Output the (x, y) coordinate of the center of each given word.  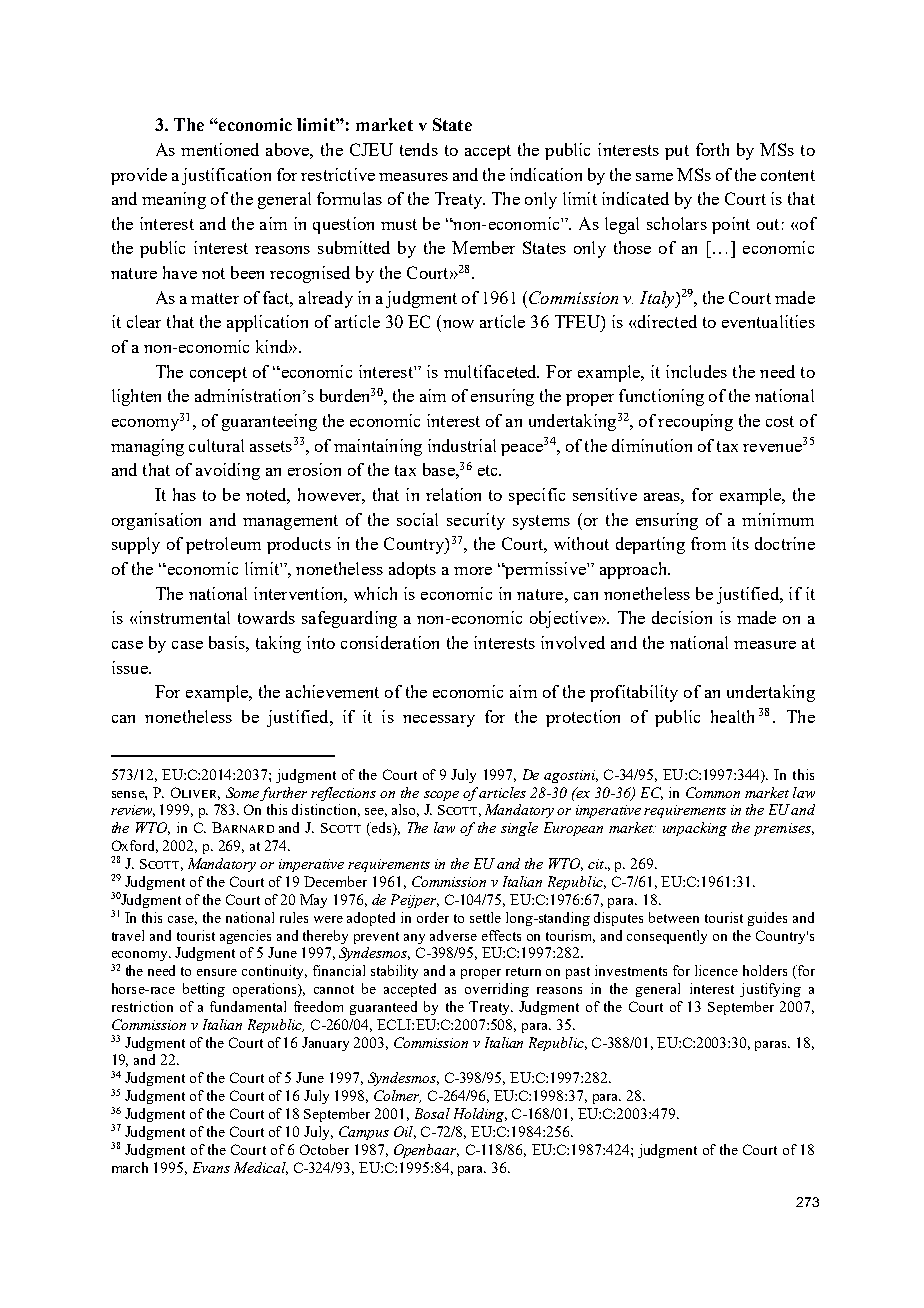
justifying (770, 990)
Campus (364, 1133)
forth (712, 149)
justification (226, 176)
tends (419, 149)
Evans (211, 1167)
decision (682, 617)
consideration (390, 642)
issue (131, 667)
